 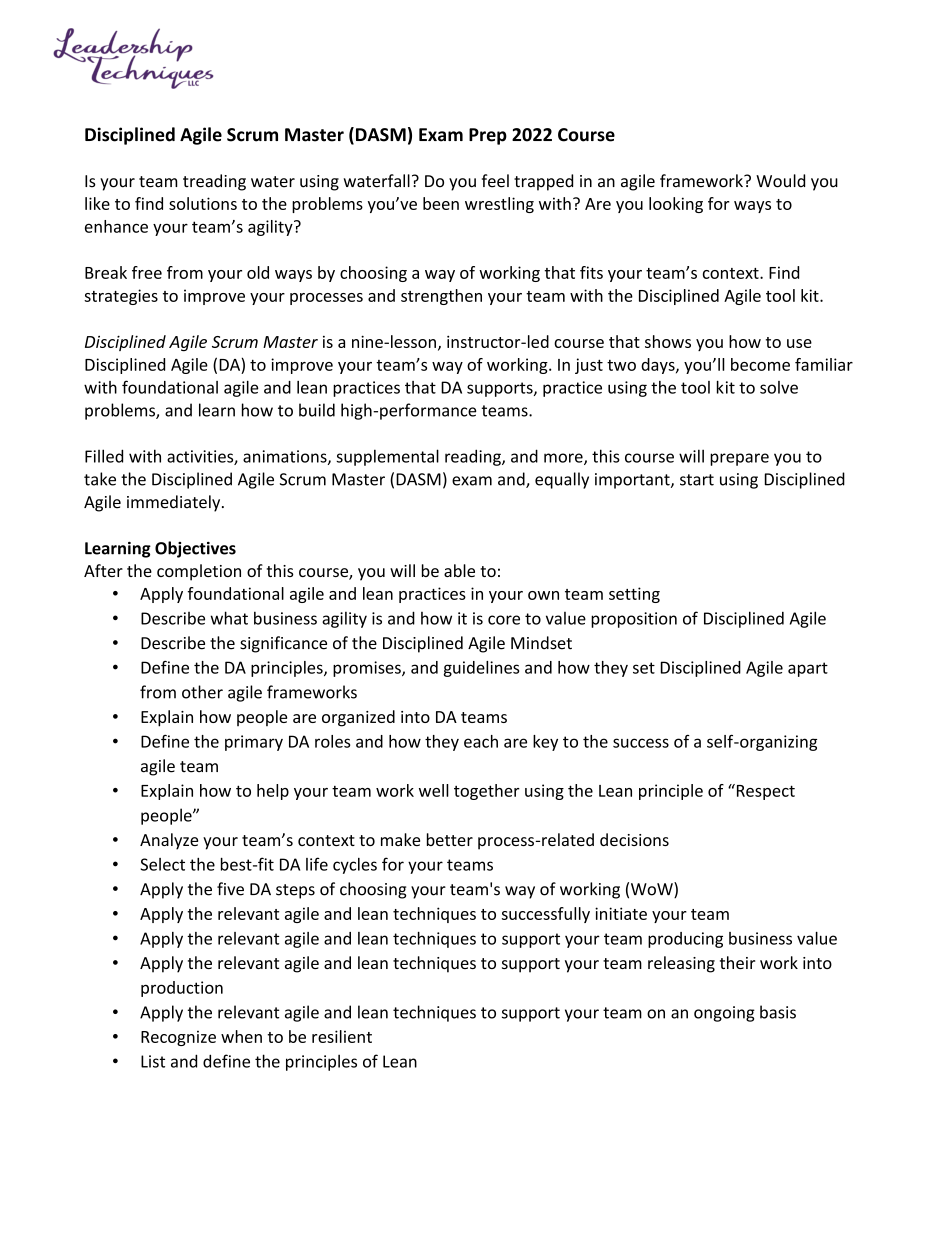 What do you see at coordinates (764, 792) in the document?
I see `Respect` at bounding box center [764, 792].
